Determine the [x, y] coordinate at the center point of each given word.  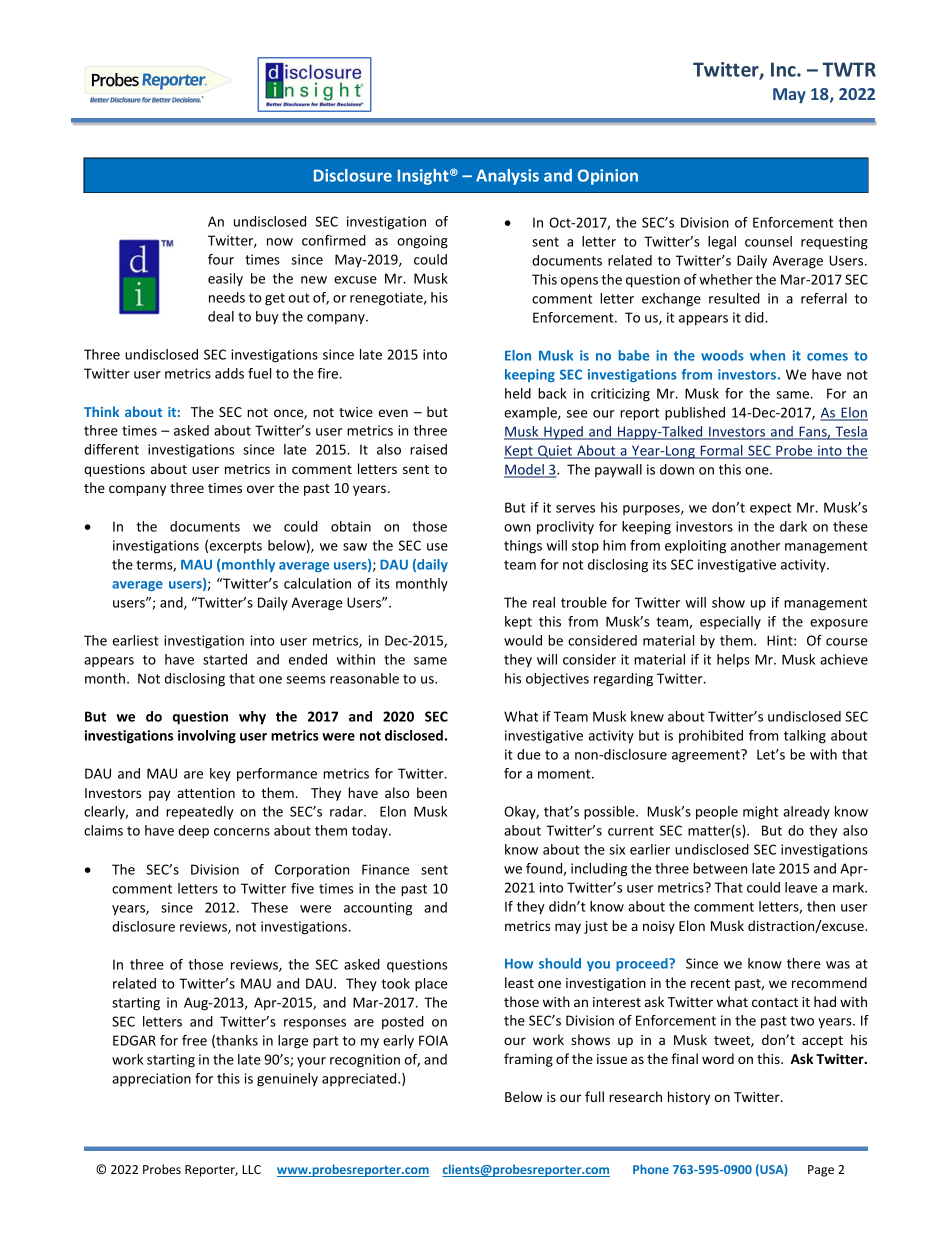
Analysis [507, 177]
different [111, 449]
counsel [768, 241]
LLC [251, 1169]
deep [193, 832]
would [523, 640]
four [221, 259]
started [225, 659]
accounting [378, 909]
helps [733, 661]
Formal [721, 451]
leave [801, 887]
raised [428, 449]
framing [528, 1060]
